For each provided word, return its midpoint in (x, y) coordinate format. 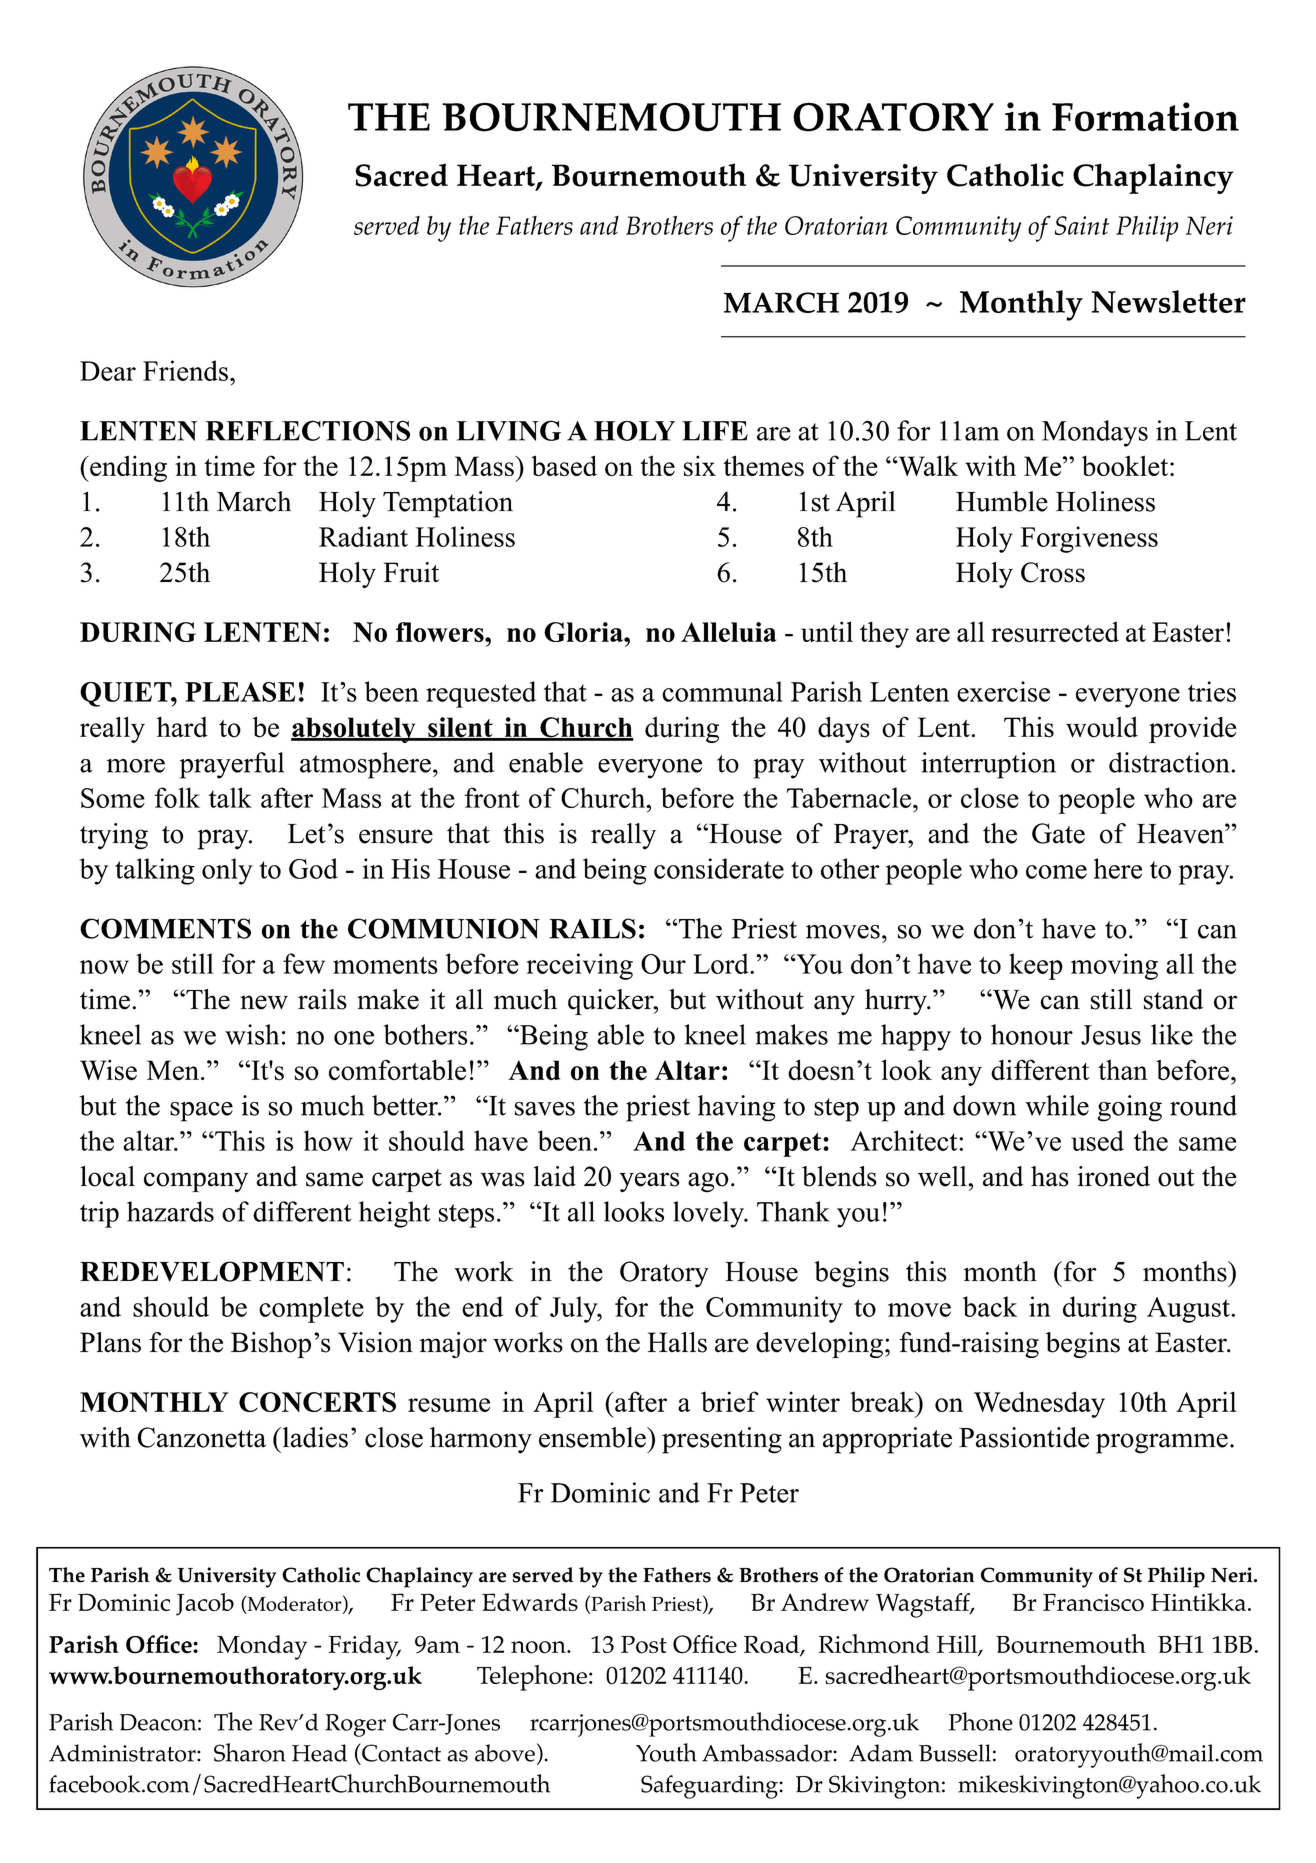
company (196, 1182)
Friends (185, 370)
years (650, 1182)
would (1102, 727)
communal (722, 691)
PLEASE (240, 692)
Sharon (250, 1752)
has (1050, 1176)
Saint (1081, 225)
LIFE (715, 431)
